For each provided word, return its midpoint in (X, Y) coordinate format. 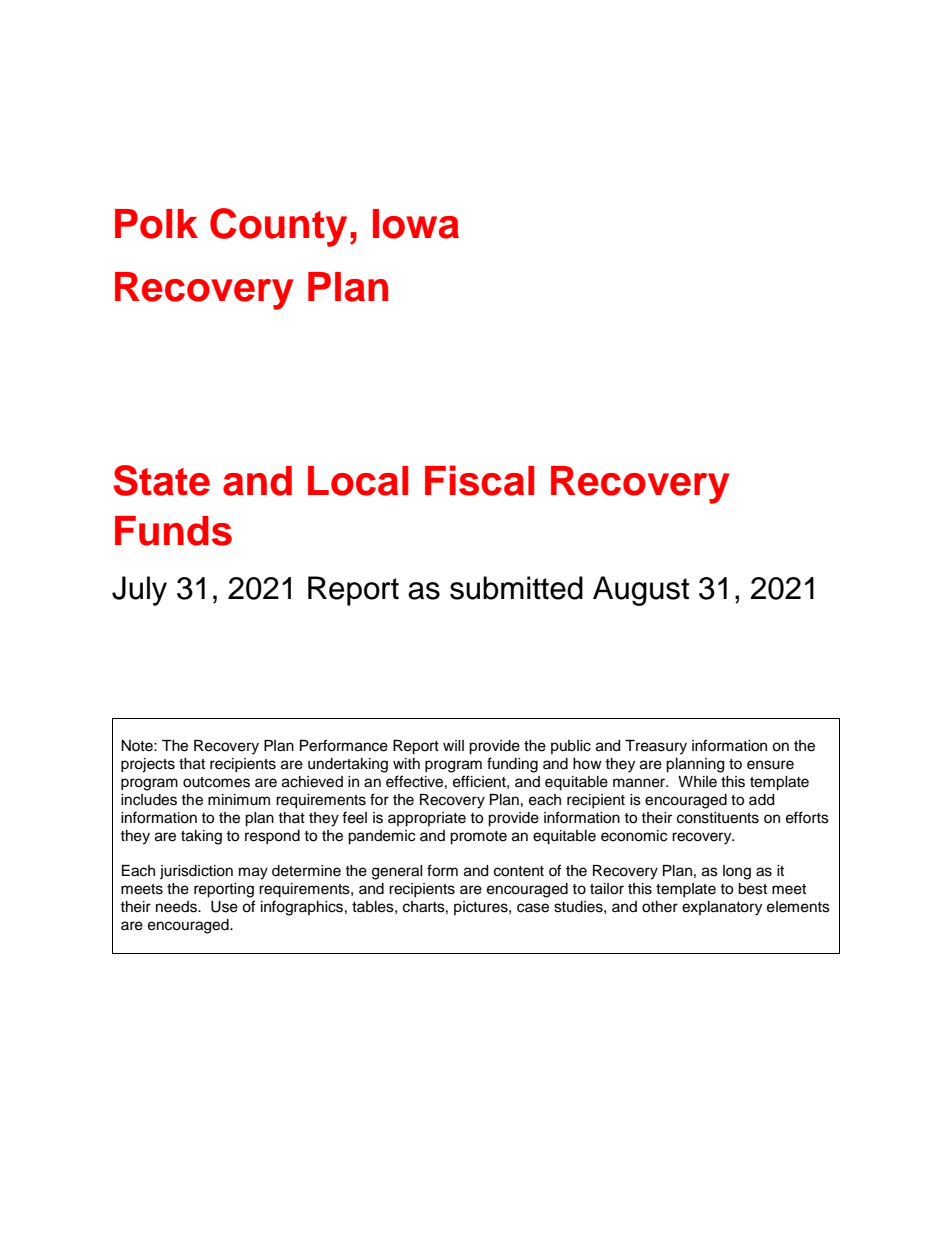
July (139, 591)
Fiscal (479, 480)
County (278, 227)
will (453, 745)
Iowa (416, 224)
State (161, 480)
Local (358, 481)
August (641, 591)
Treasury (656, 747)
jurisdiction (196, 872)
